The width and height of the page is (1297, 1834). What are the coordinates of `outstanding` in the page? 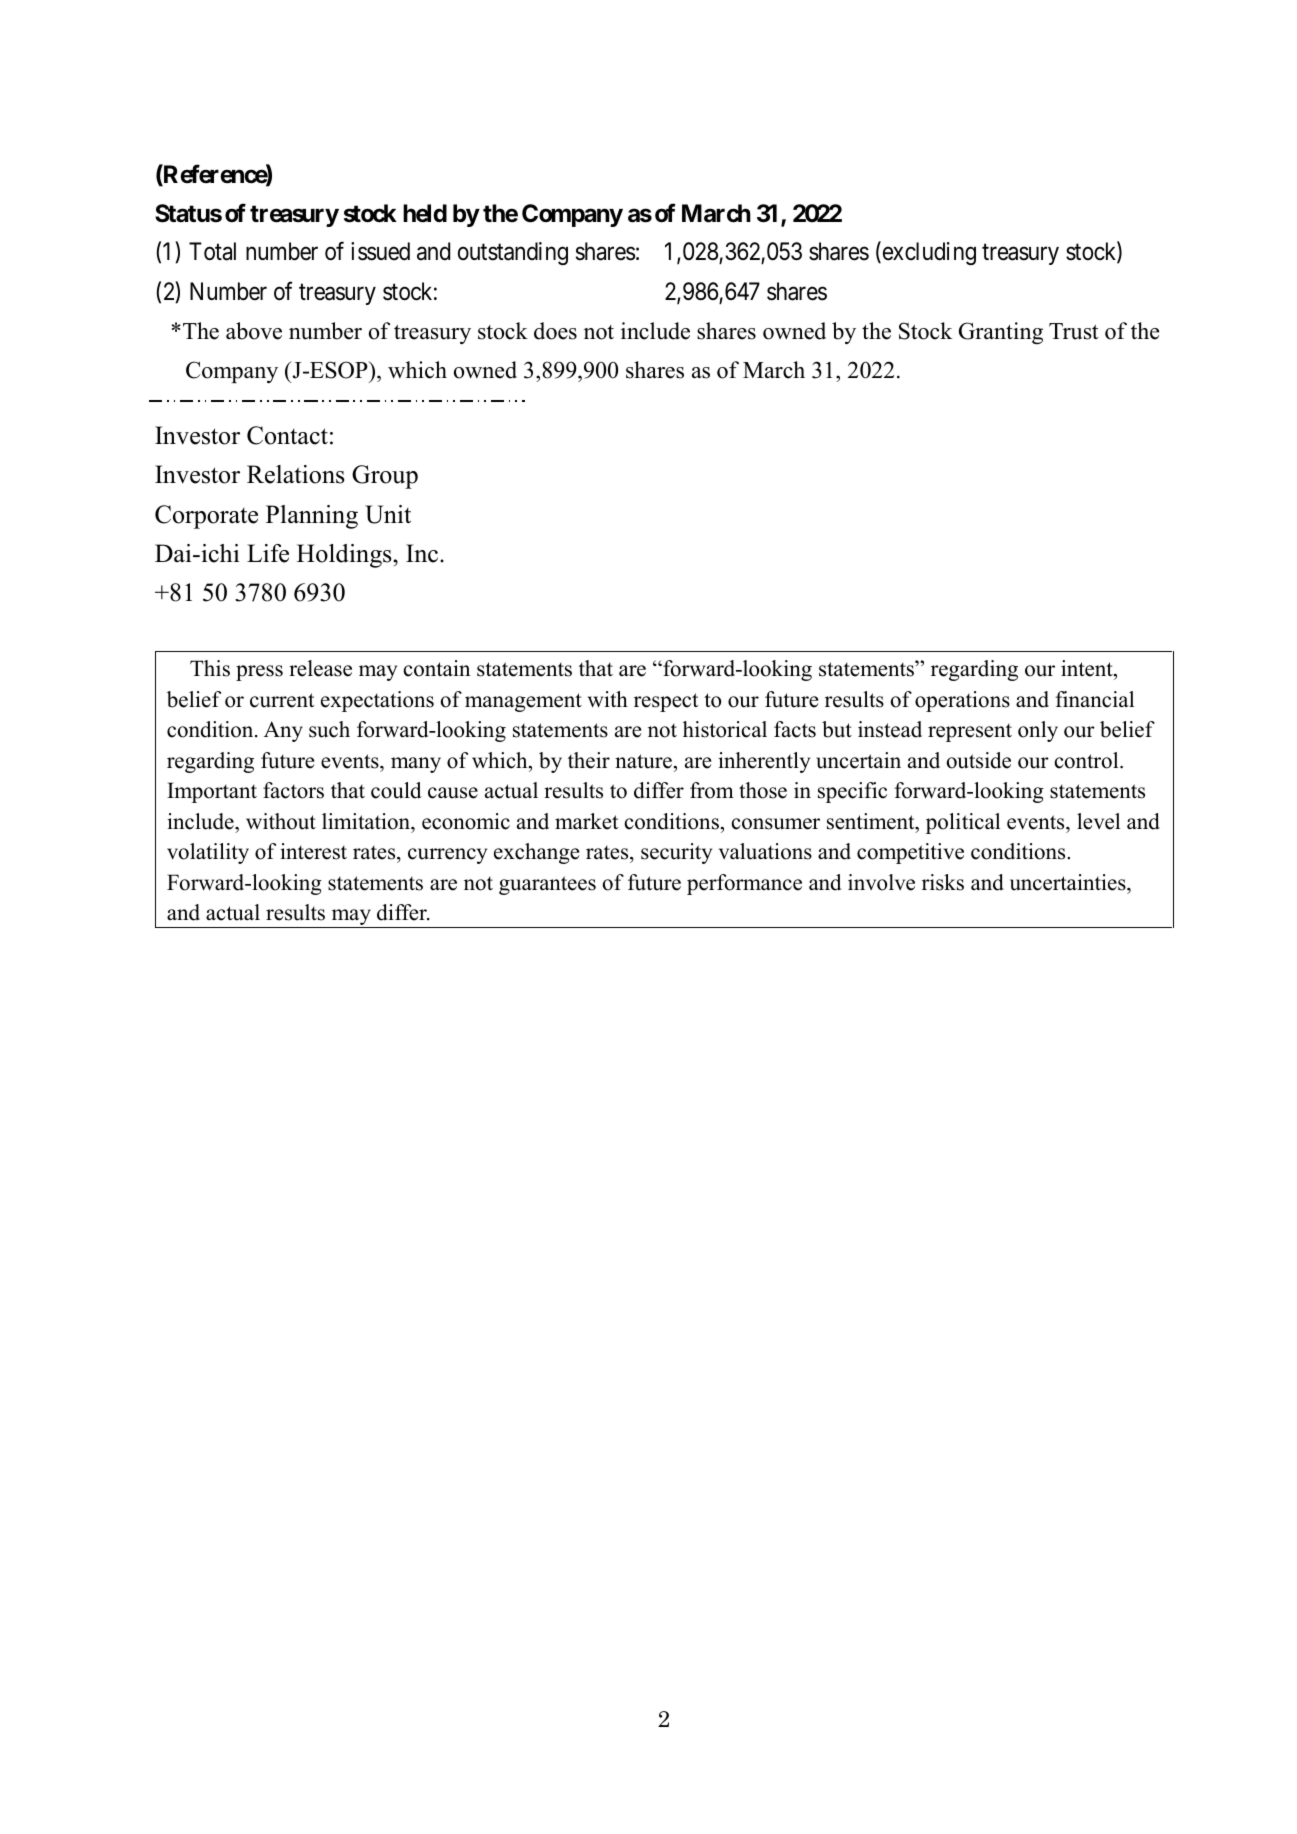 It's located at (513, 253).
